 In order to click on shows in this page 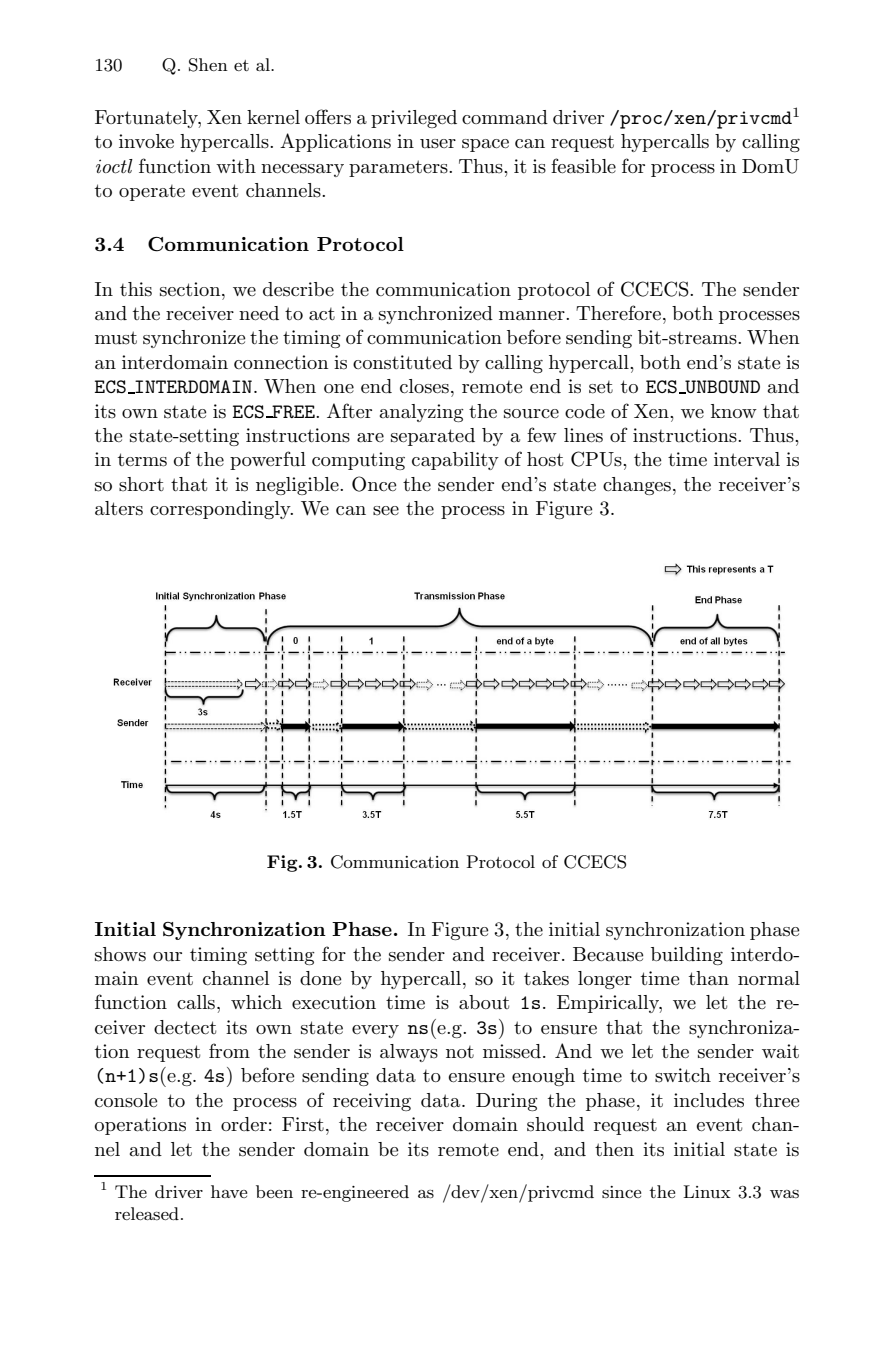, I will do `click(120, 954)`.
